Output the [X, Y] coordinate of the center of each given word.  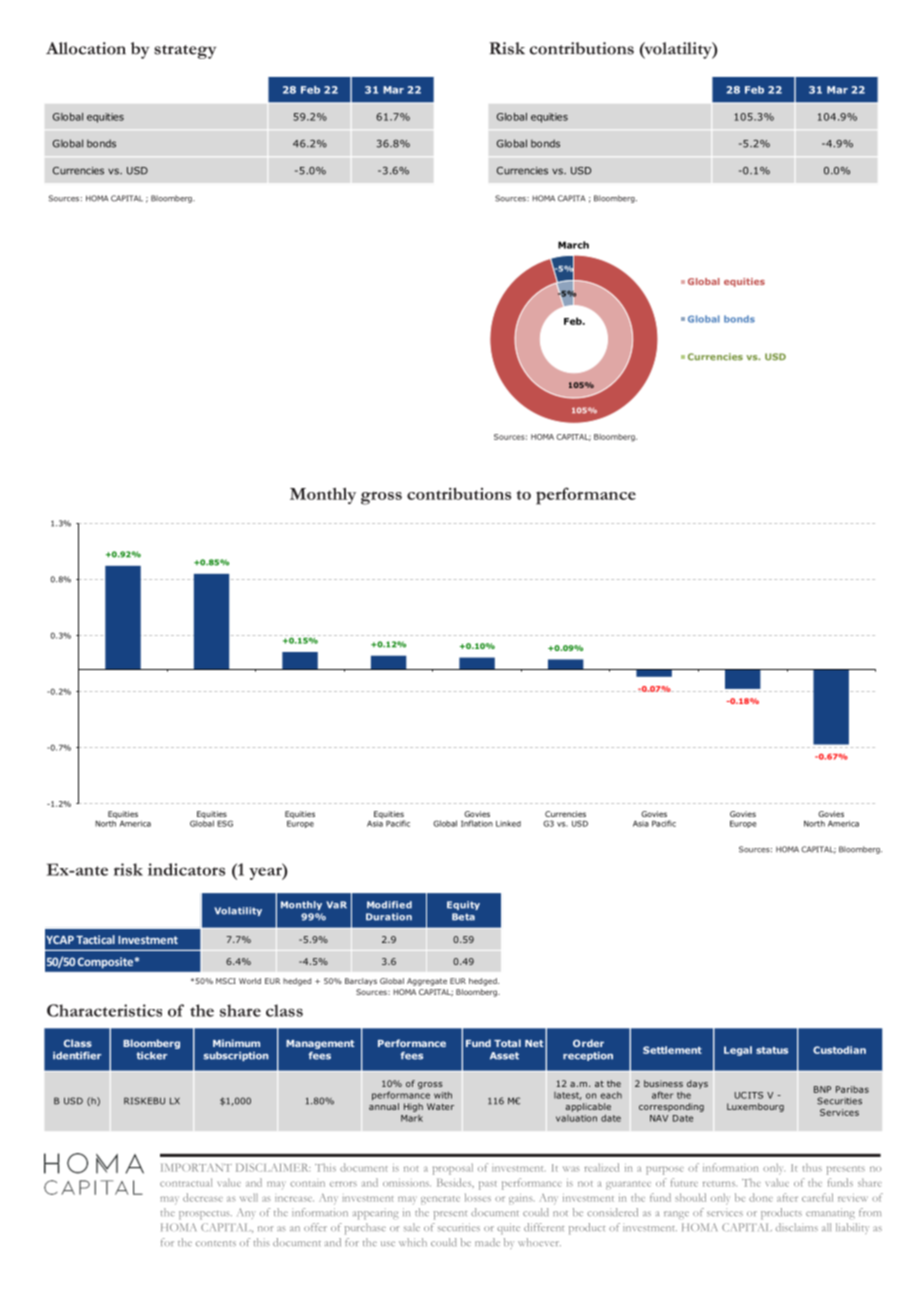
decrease [203, 1197]
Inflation [477, 823]
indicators [186, 869]
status [772, 1050]
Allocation [86, 48]
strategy [185, 52]
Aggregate [427, 982]
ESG [225, 823]
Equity [463, 905]
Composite [105, 962]
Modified [389, 905]
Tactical [95, 939]
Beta [463, 917]
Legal [738, 1051]
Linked [508, 823]
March [573, 245]
